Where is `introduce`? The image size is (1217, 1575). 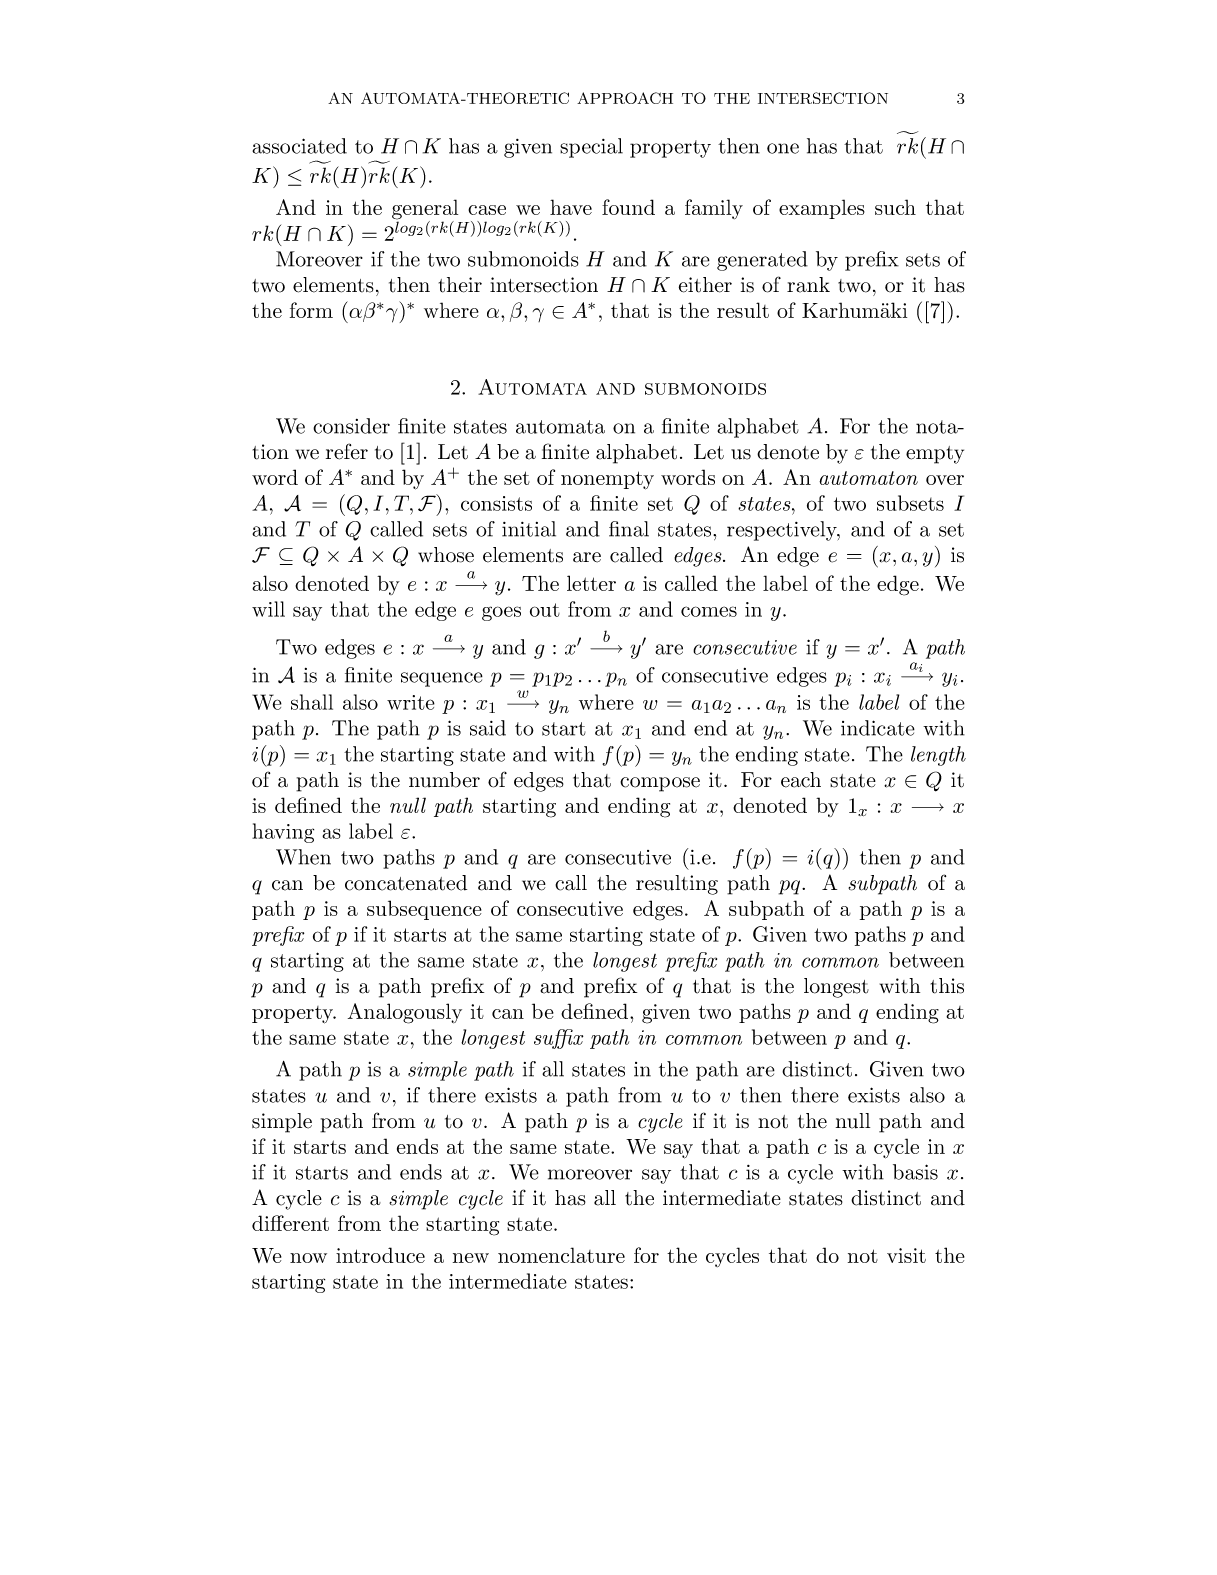
introduce is located at coordinates (380, 1255).
